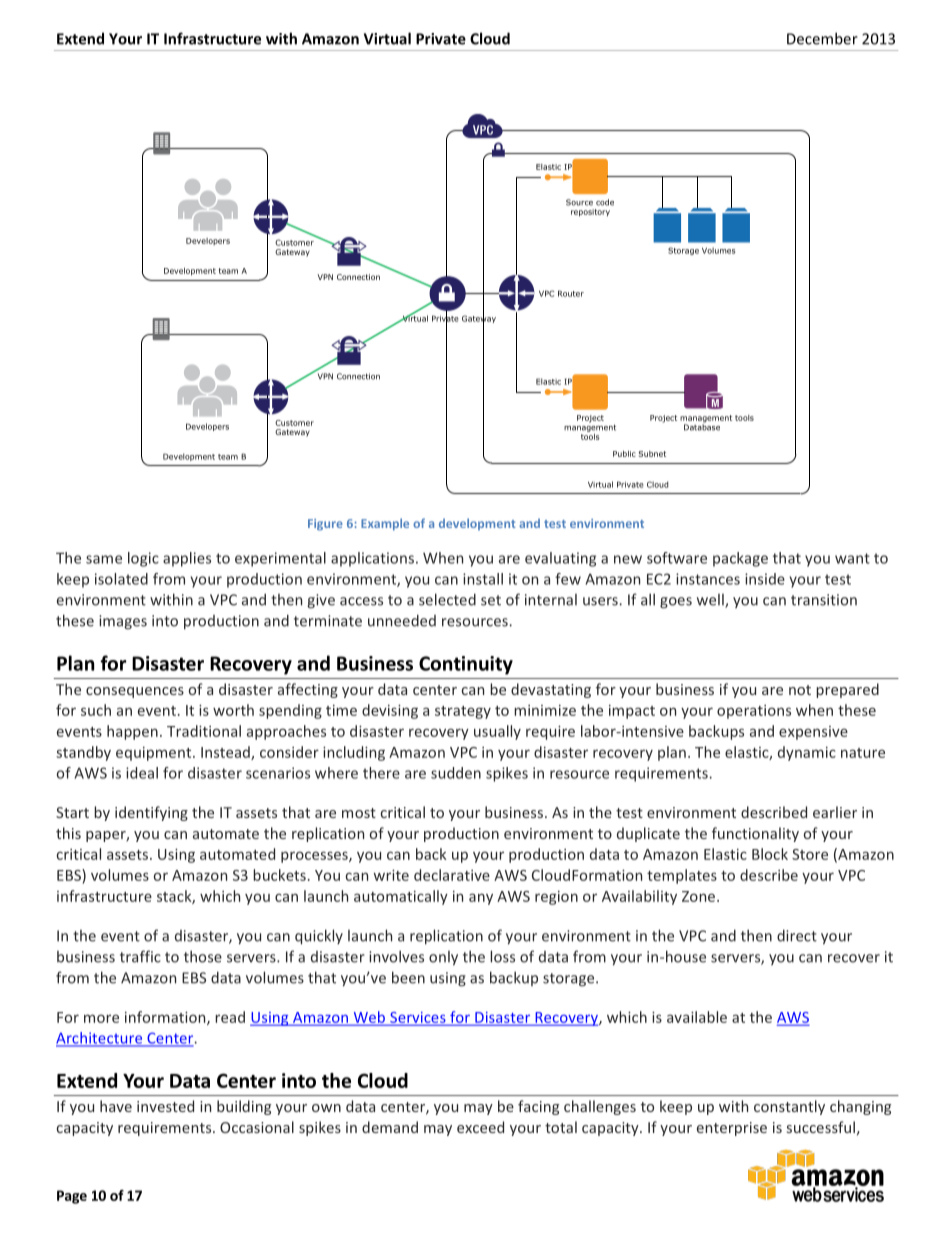 The width and height of the document is (952, 1233). I want to click on invested, so click(165, 1106).
